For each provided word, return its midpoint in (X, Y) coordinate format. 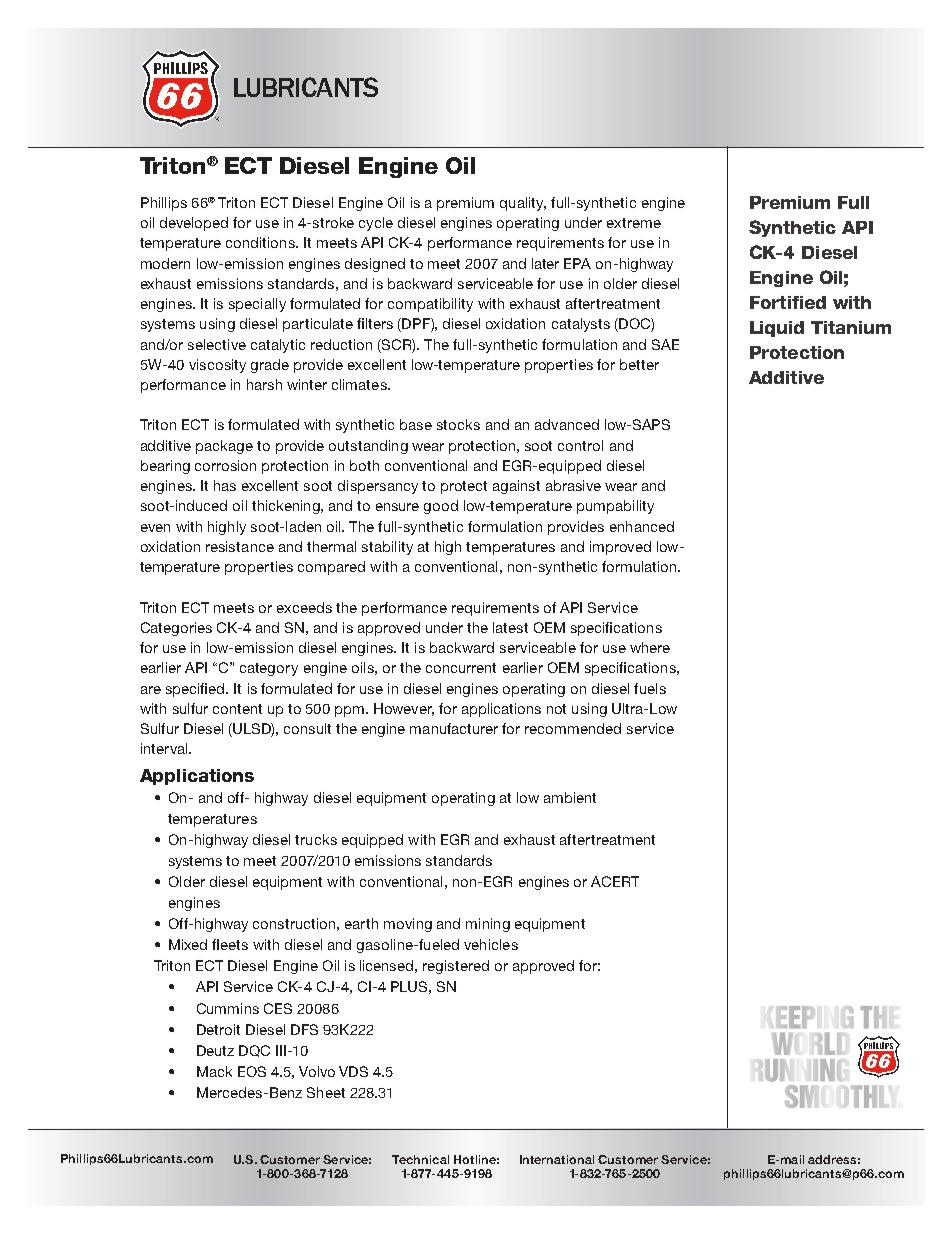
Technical (420, 1159)
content (237, 709)
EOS (252, 1071)
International (557, 1159)
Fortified (788, 302)
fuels (650, 688)
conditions (261, 242)
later (545, 263)
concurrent (461, 668)
